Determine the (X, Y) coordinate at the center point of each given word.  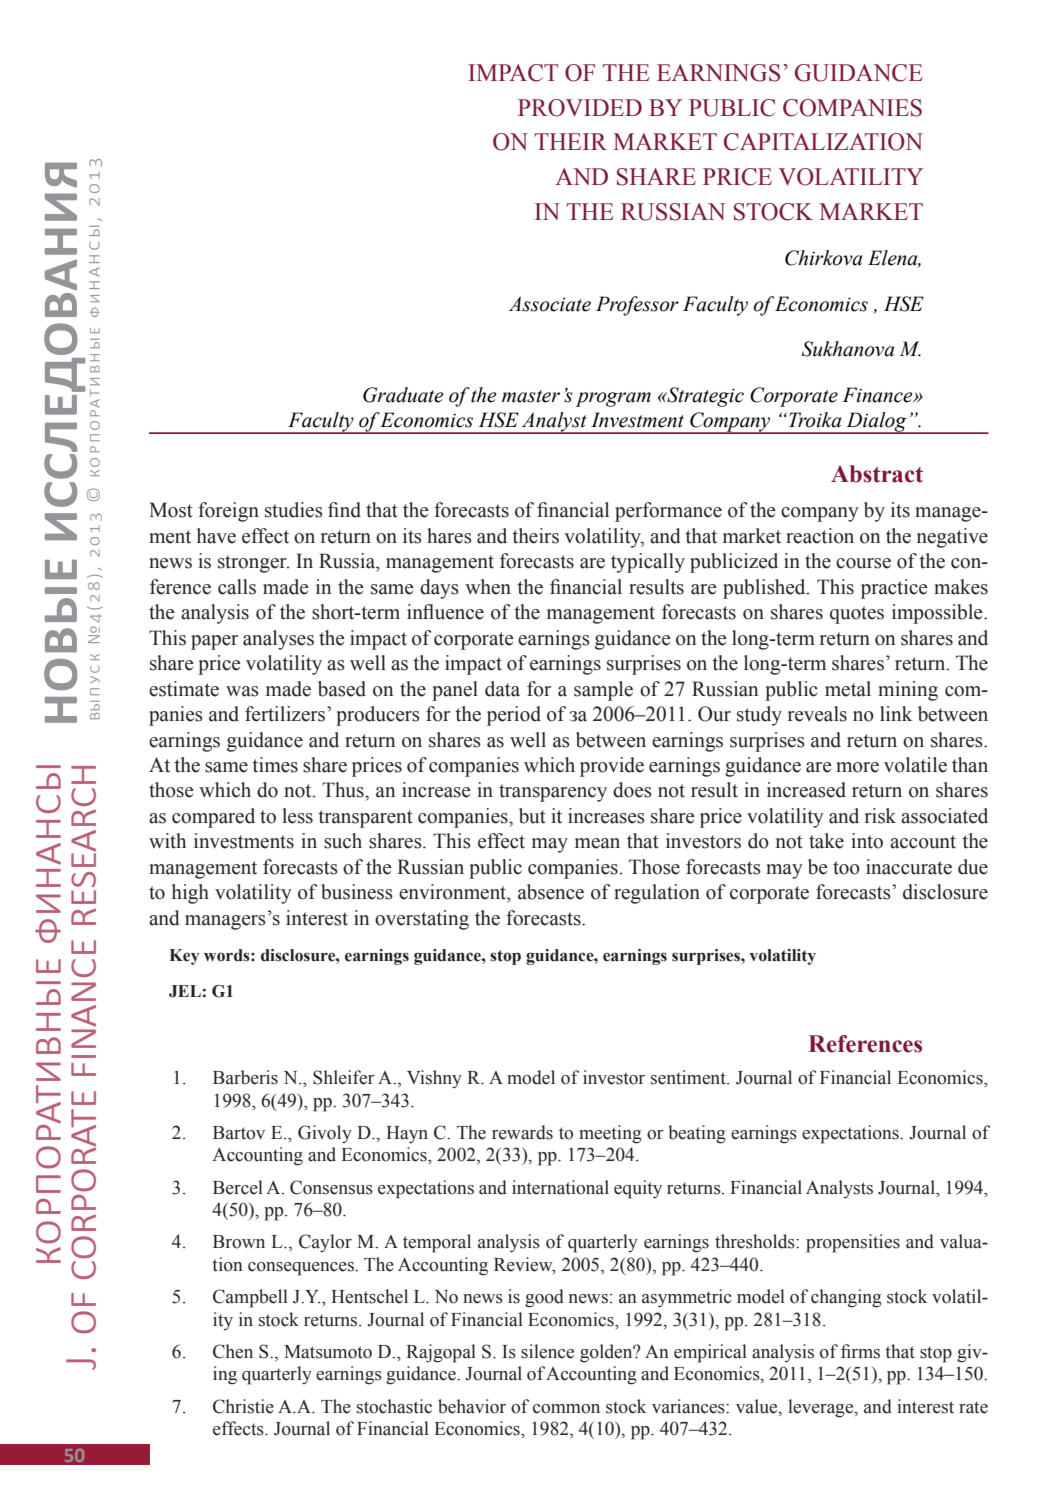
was (242, 691)
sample (603, 691)
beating (697, 1134)
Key (184, 957)
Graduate (403, 395)
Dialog (876, 423)
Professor (637, 306)
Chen (233, 1351)
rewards (522, 1132)
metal (848, 689)
